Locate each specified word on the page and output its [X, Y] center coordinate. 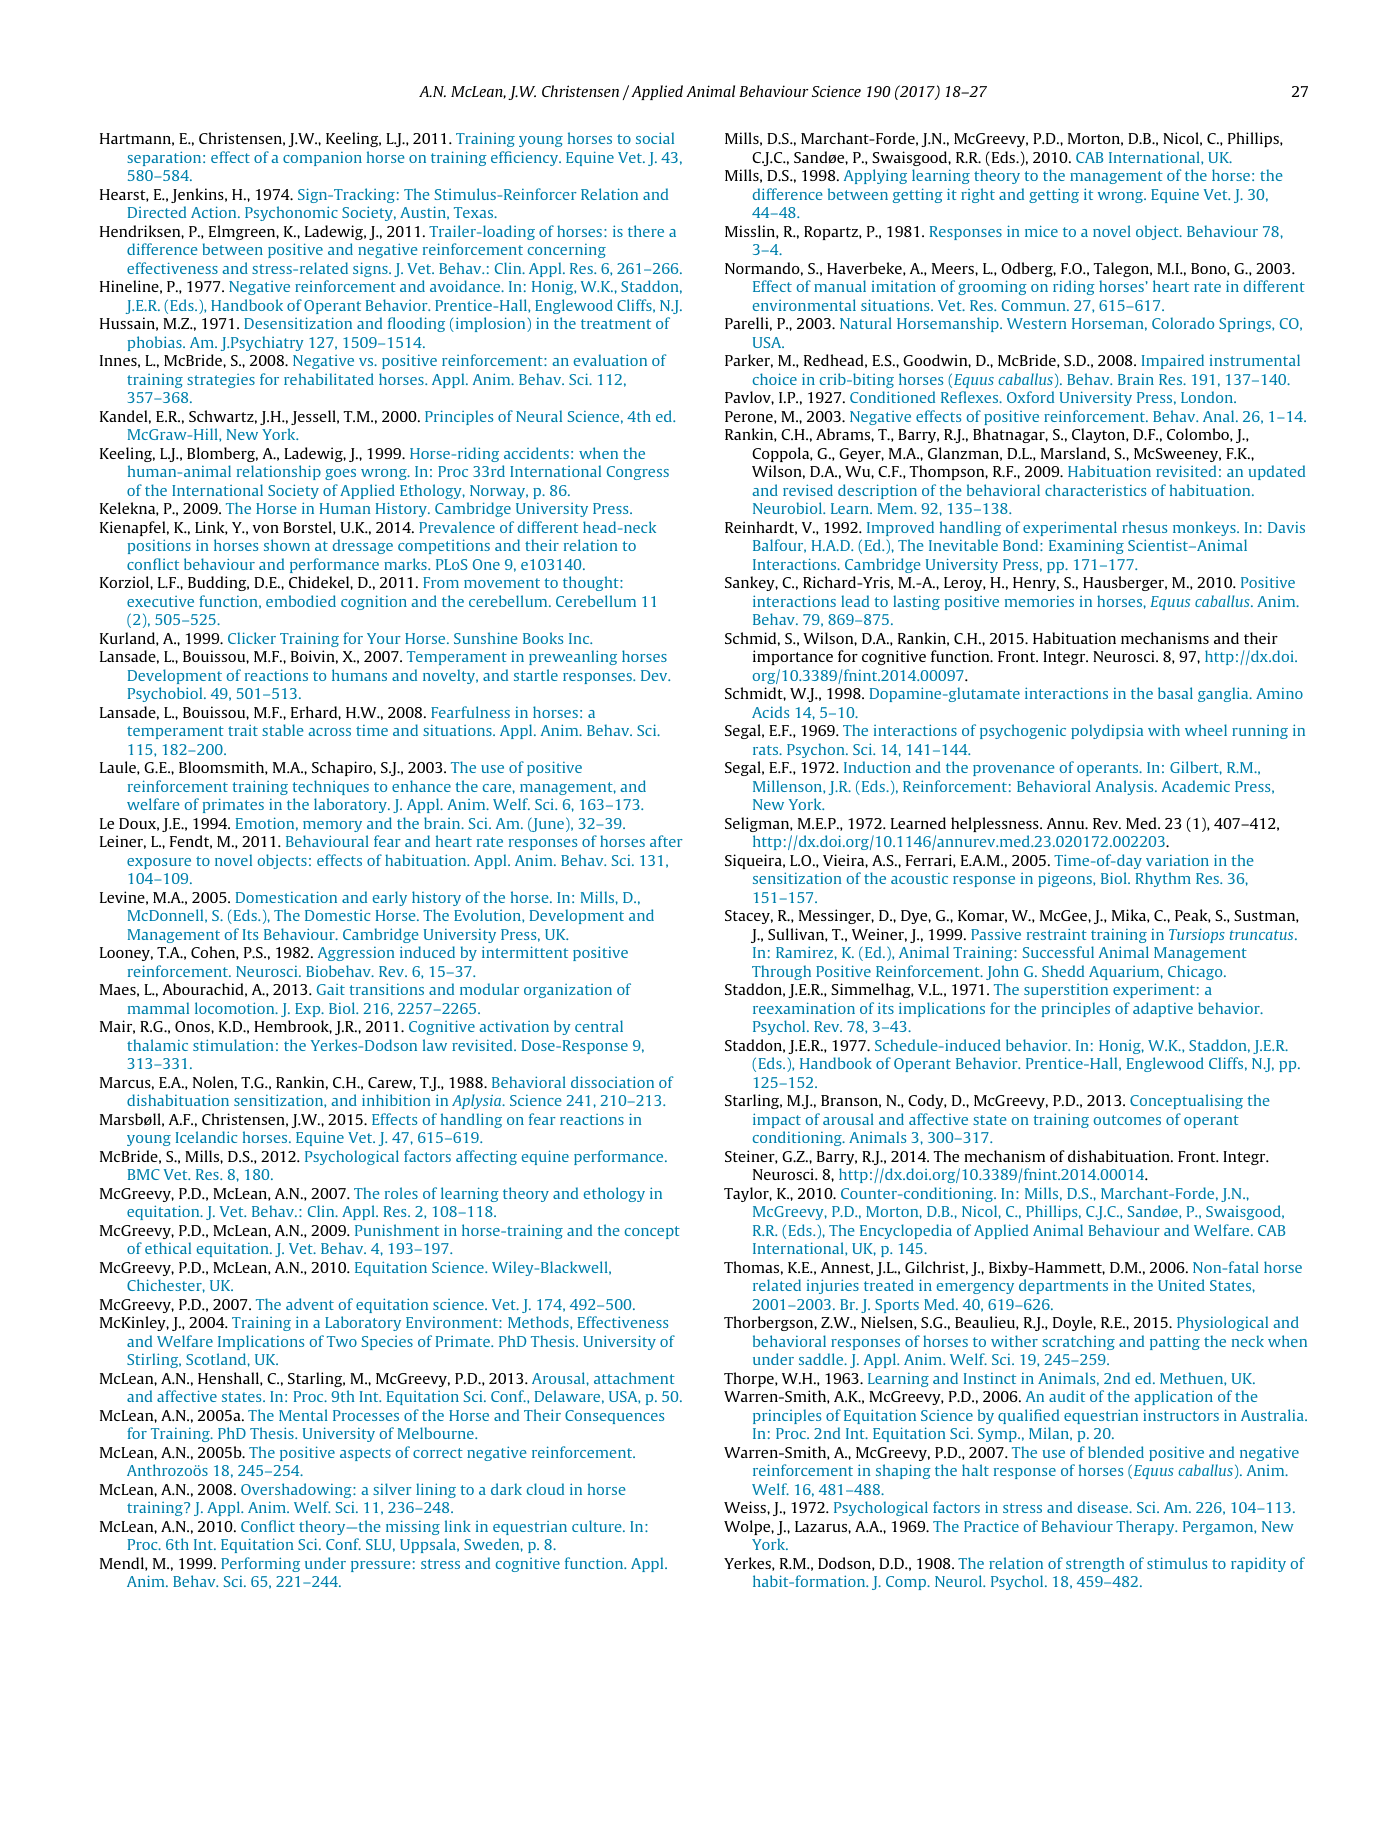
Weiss [746, 1507]
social [655, 138]
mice [1041, 231]
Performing [260, 1564]
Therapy [1146, 1527]
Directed [157, 212]
